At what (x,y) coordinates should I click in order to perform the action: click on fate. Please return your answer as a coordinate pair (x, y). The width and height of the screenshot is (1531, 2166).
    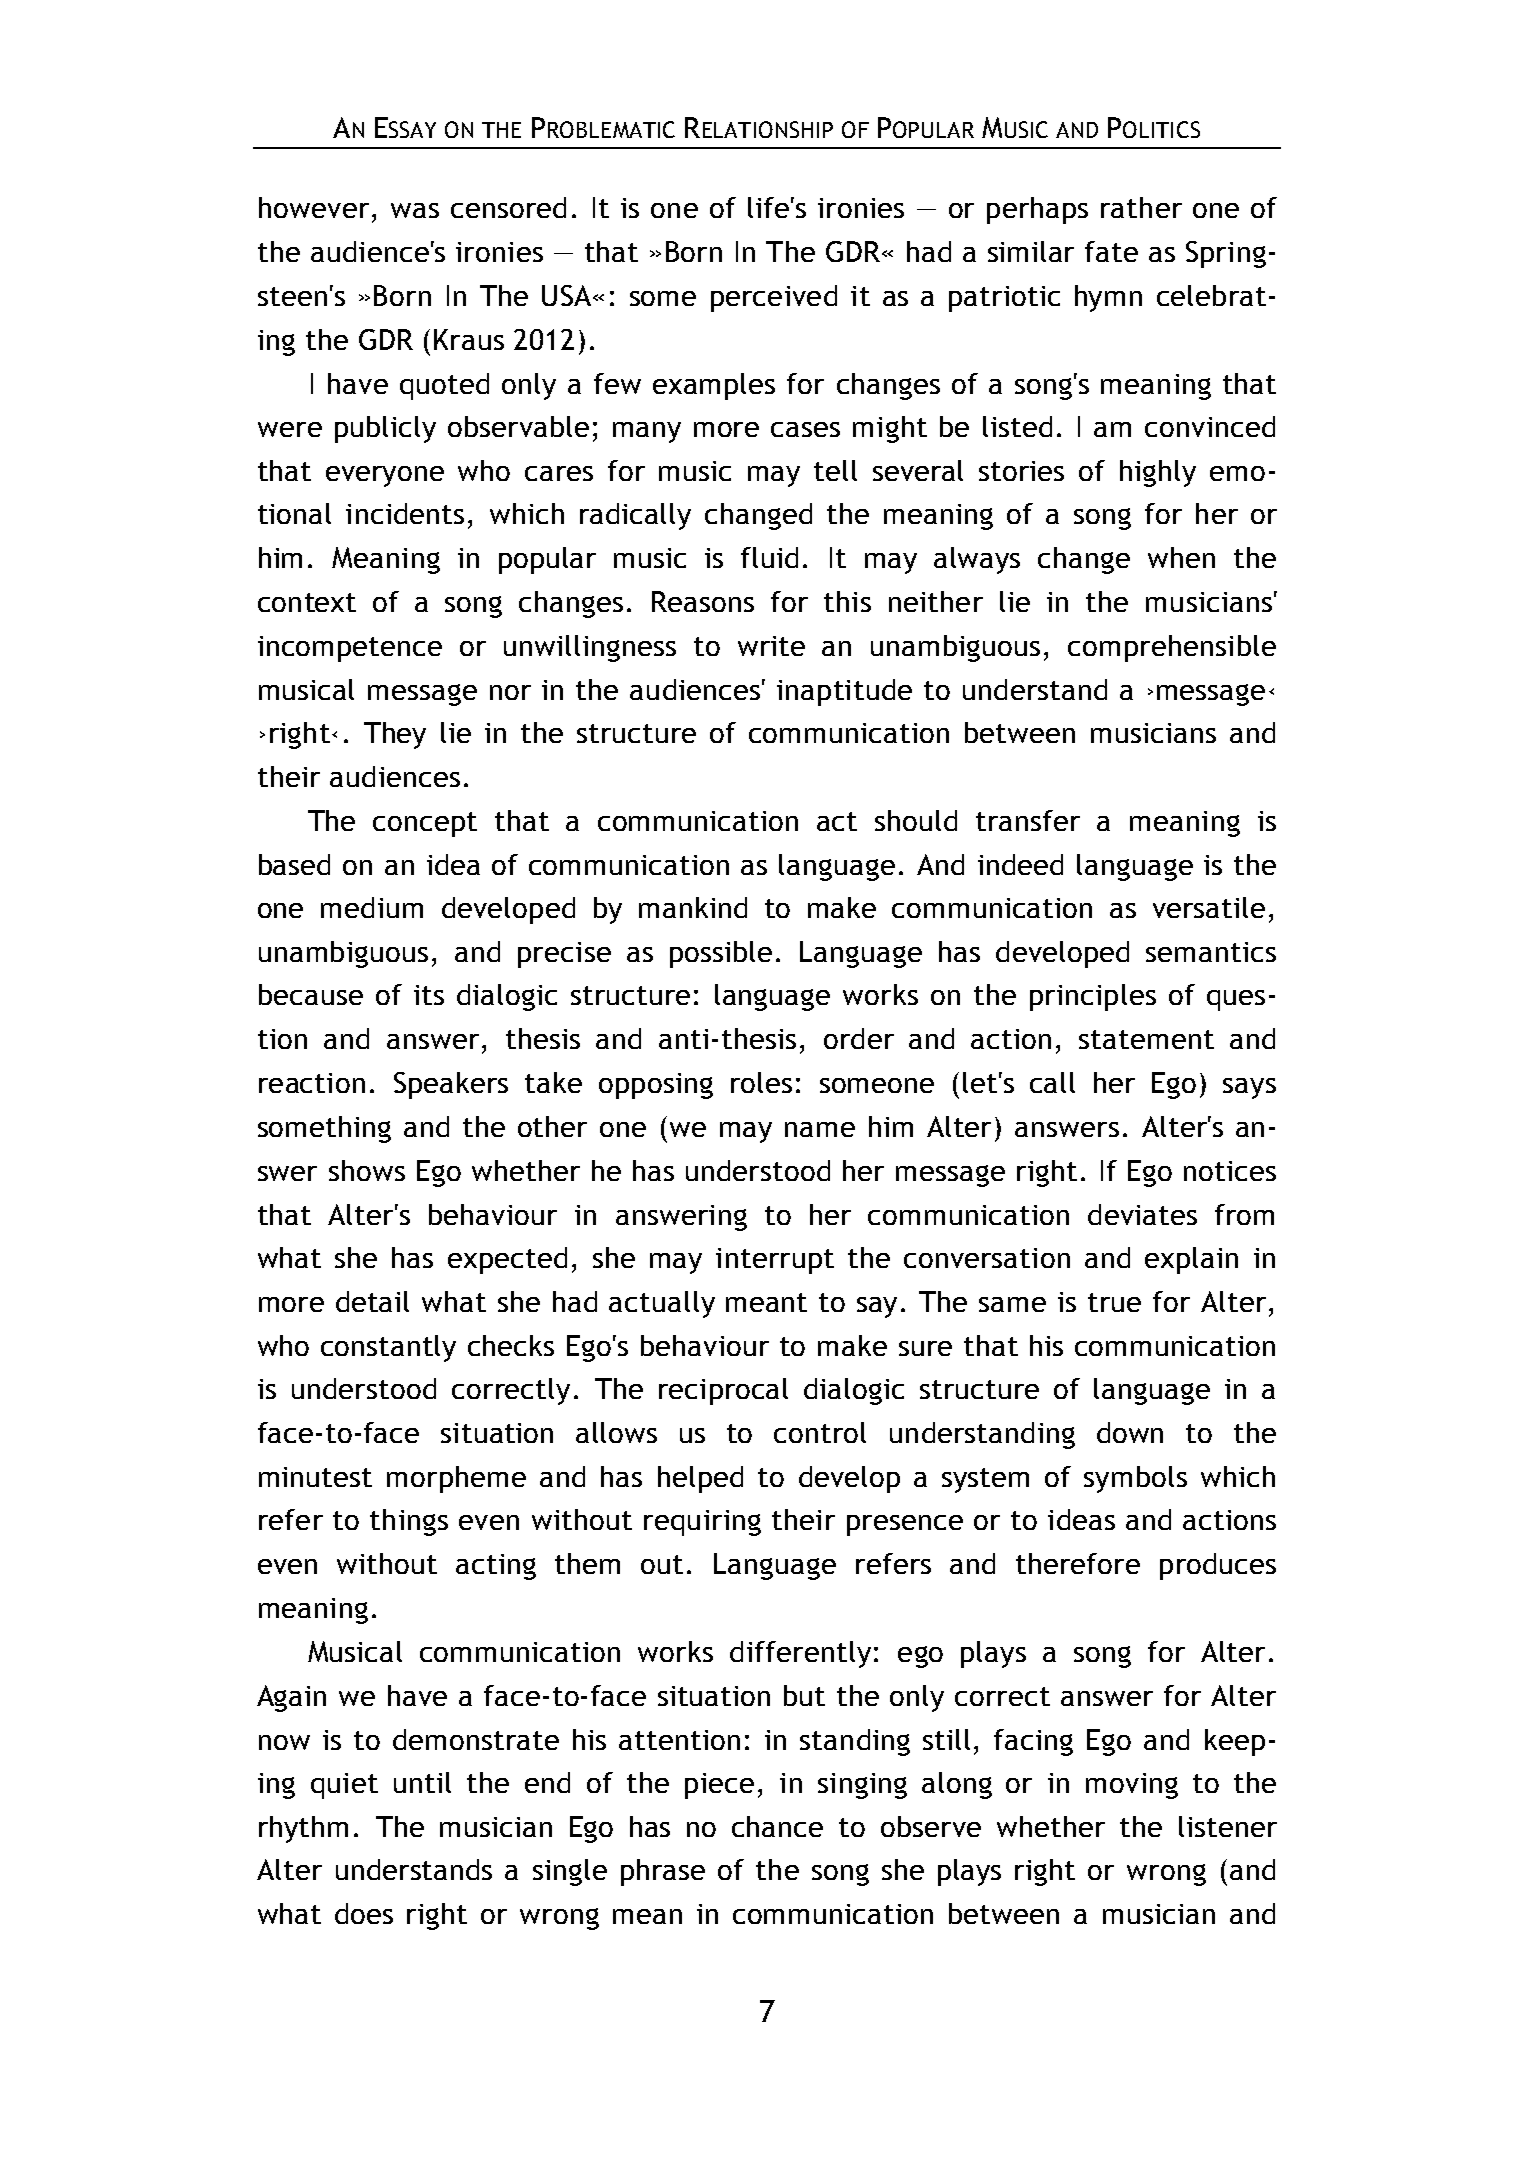
    Looking at the image, I should click on (1111, 251).
